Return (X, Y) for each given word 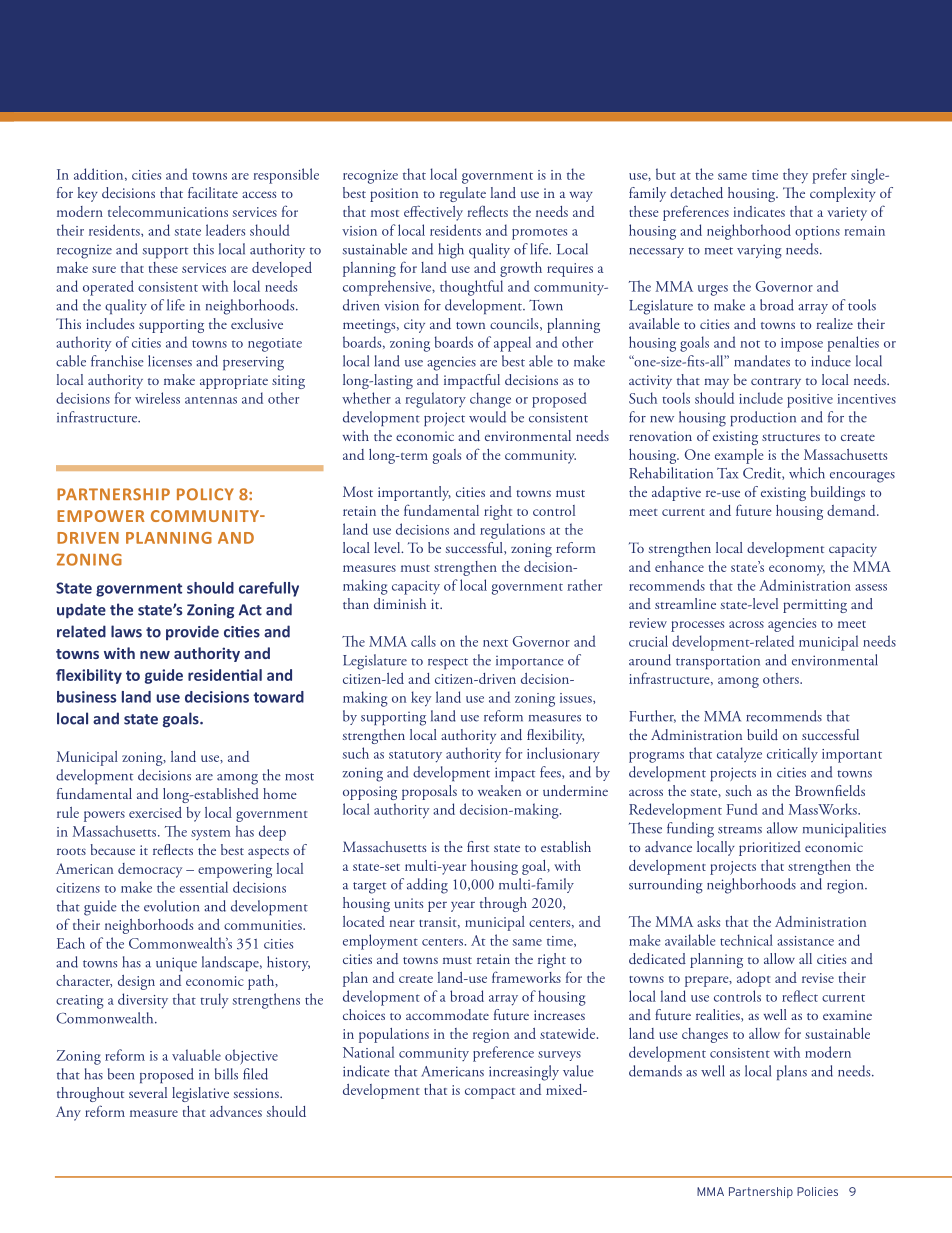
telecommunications (168, 211)
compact (490, 1093)
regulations (512, 531)
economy (797, 570)
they (795, 176)
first (478, 846)
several (148, 1092)
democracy (150, 870)
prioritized (770, 848)
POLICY (205, 494)
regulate (463, 194)
